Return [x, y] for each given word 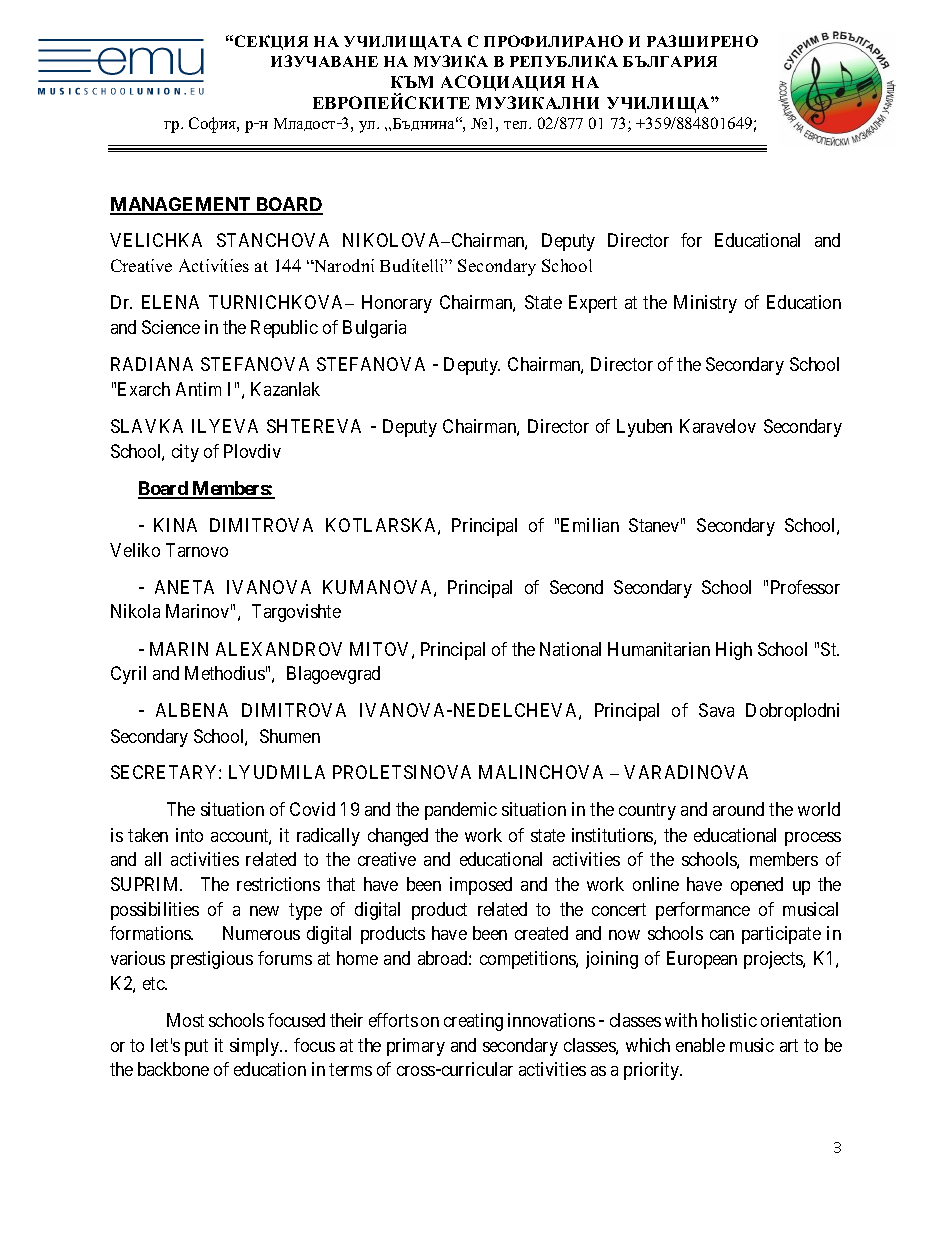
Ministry [705, 304]
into [189, 835]
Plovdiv [252, 451]
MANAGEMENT [181, 205]
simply [256, 1047]
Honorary [397, 304]
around [738, 809]
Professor [805, 587]
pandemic [461, 811]
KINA [175, 525]
